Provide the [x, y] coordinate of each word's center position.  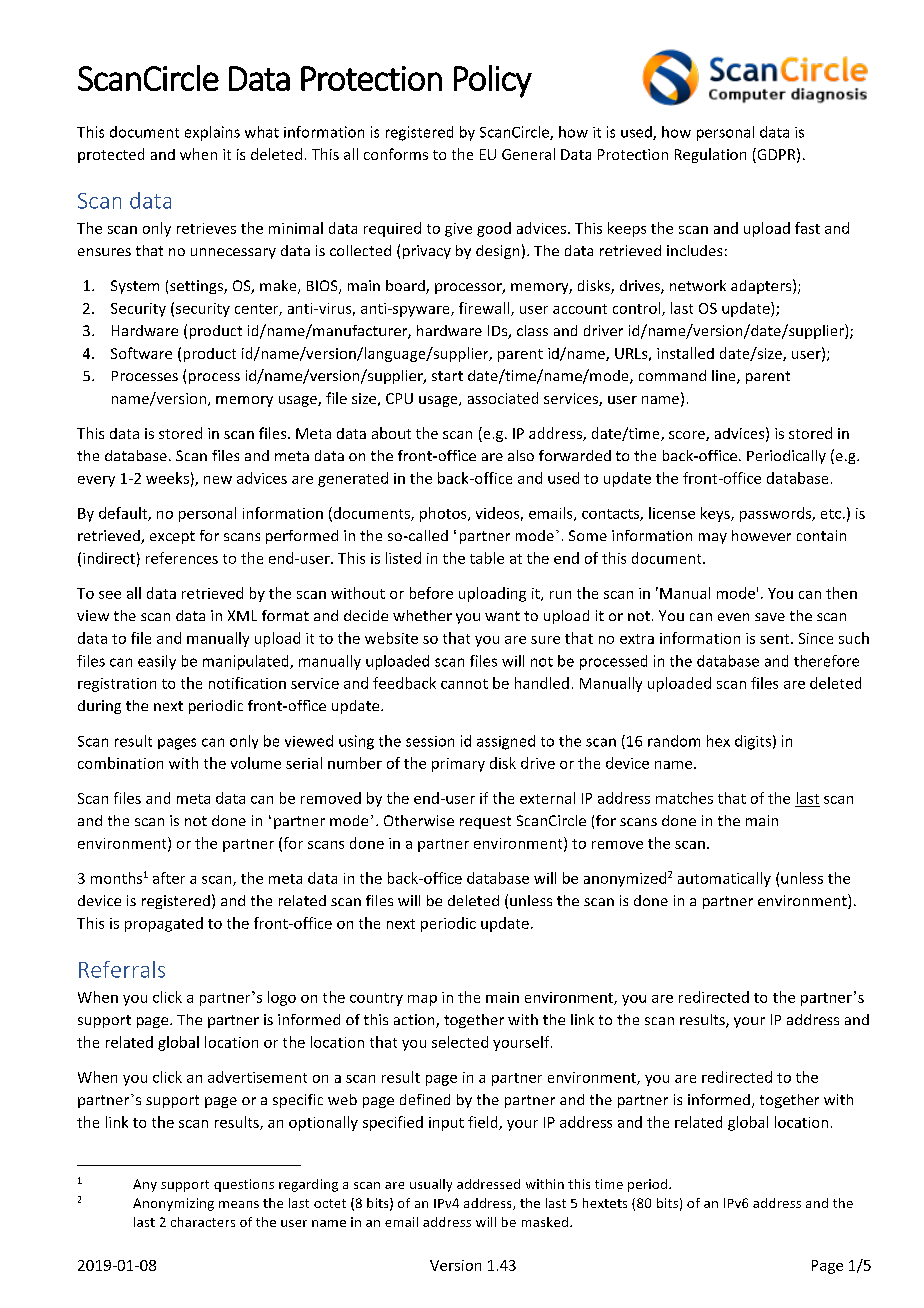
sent [776, 639]
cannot [464, 684]
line [725, 377]
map [422, 1000]
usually [431, 1185]
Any [145, 1185]
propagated [164, 924]
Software [141, 353]
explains [212, 133]
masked [546, 1222]
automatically [724, 879]
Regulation [710, 155]
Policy [493, 81]
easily [157, 662]
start [447, 376]
